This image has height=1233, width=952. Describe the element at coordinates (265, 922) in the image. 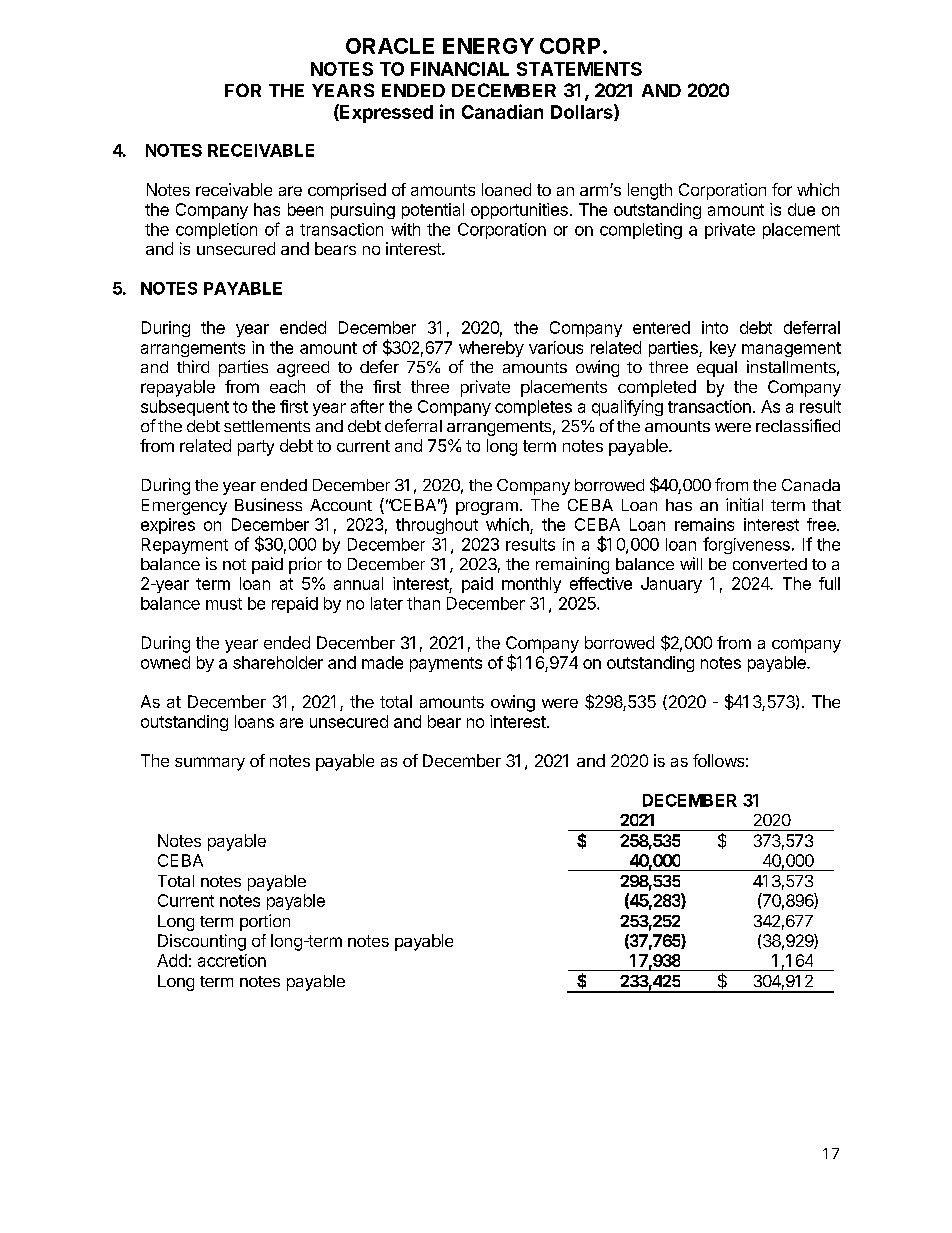

I see `portion` at that location.
